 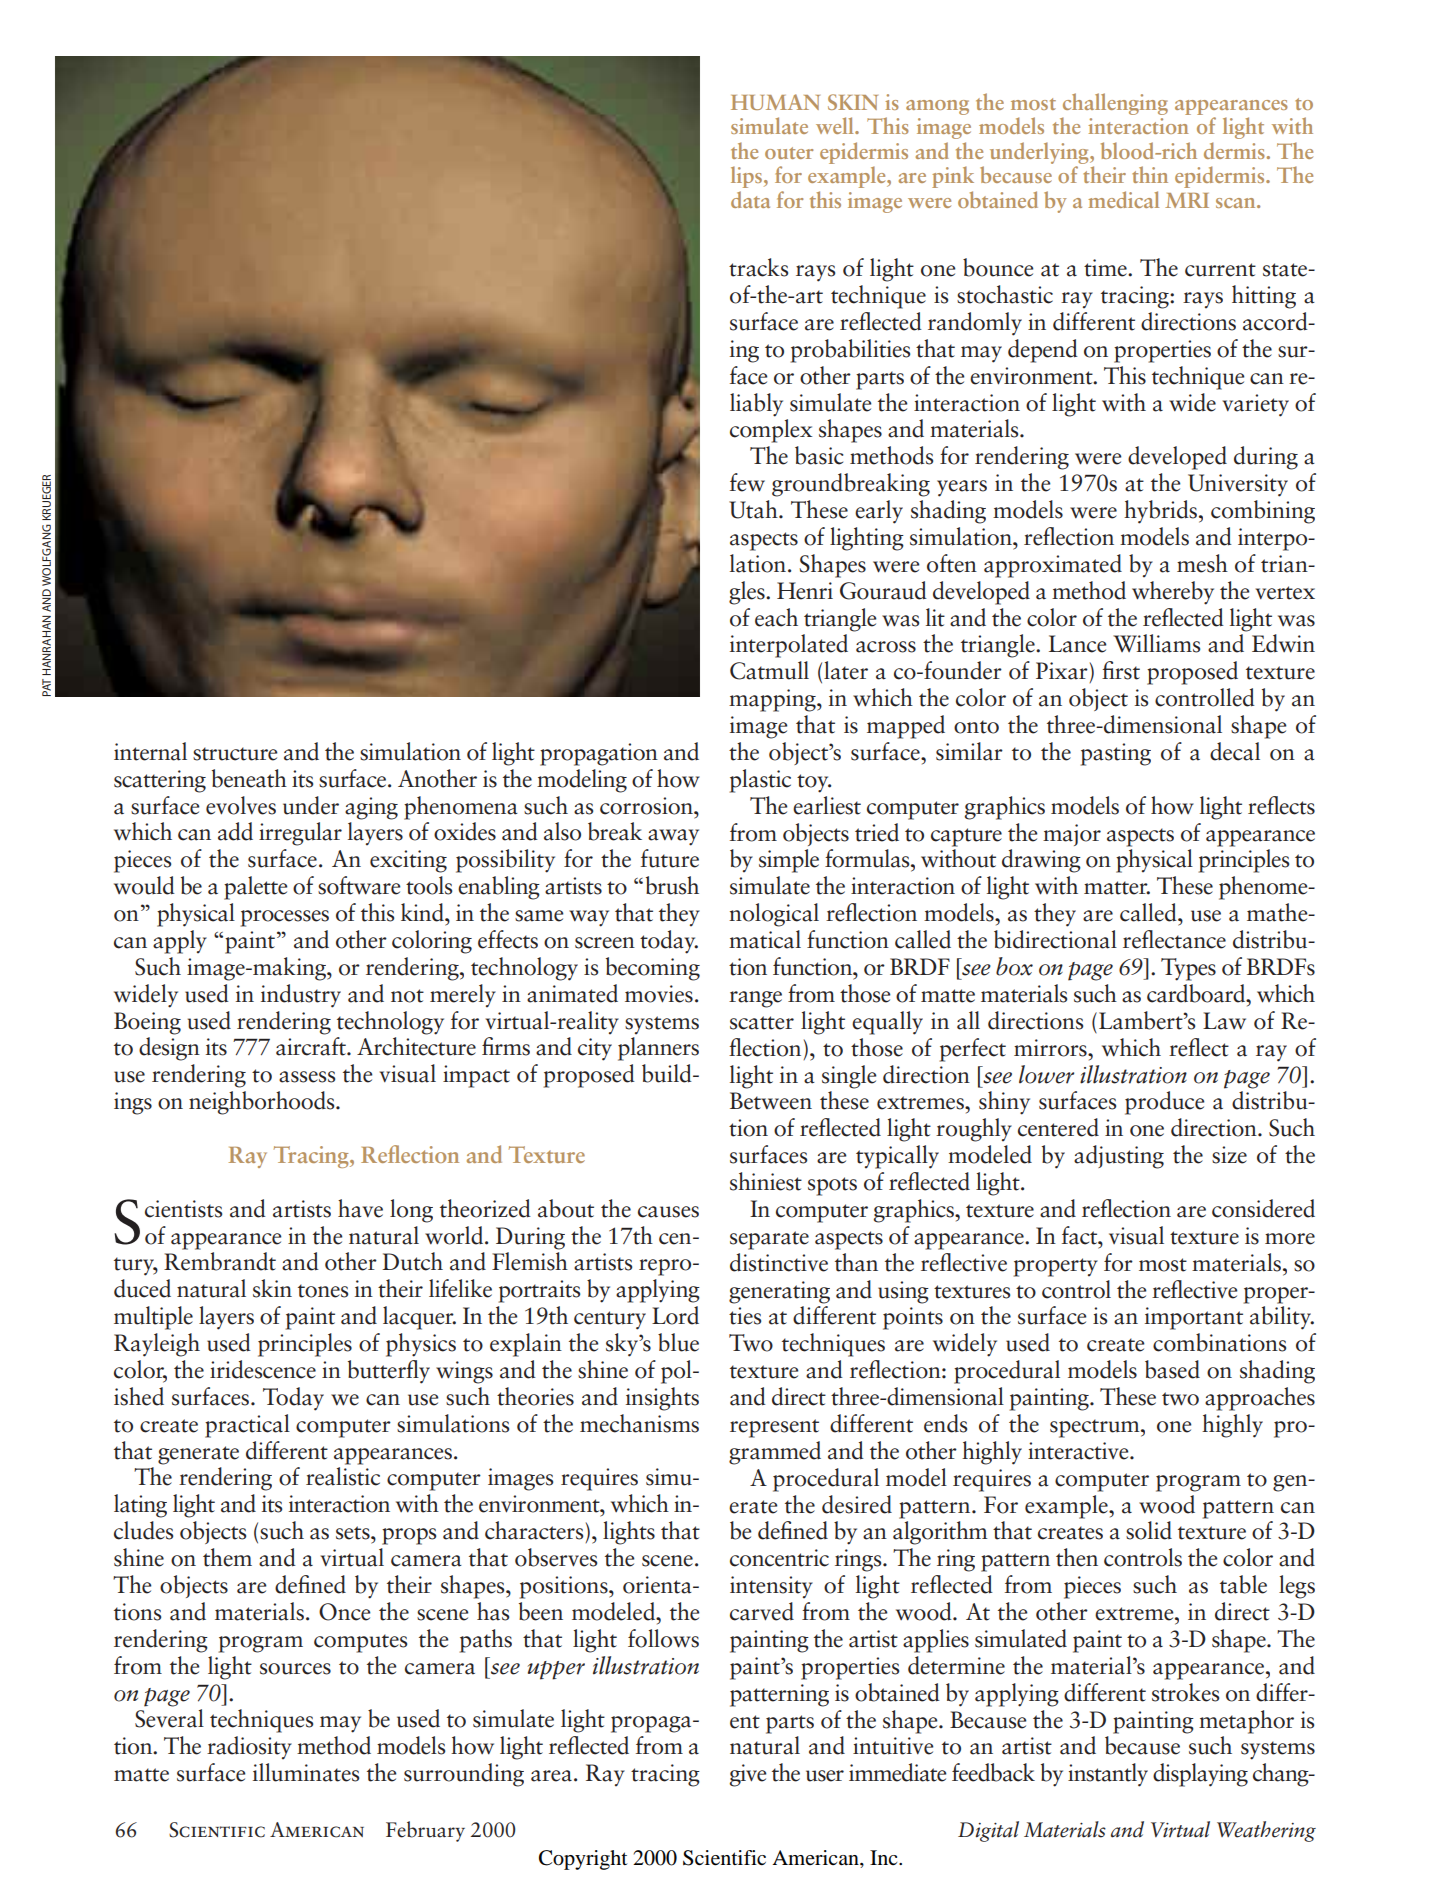 What do you see at coordinates (754, 509) in the image?
I see `Utah` at bounding box center [754, 509].
